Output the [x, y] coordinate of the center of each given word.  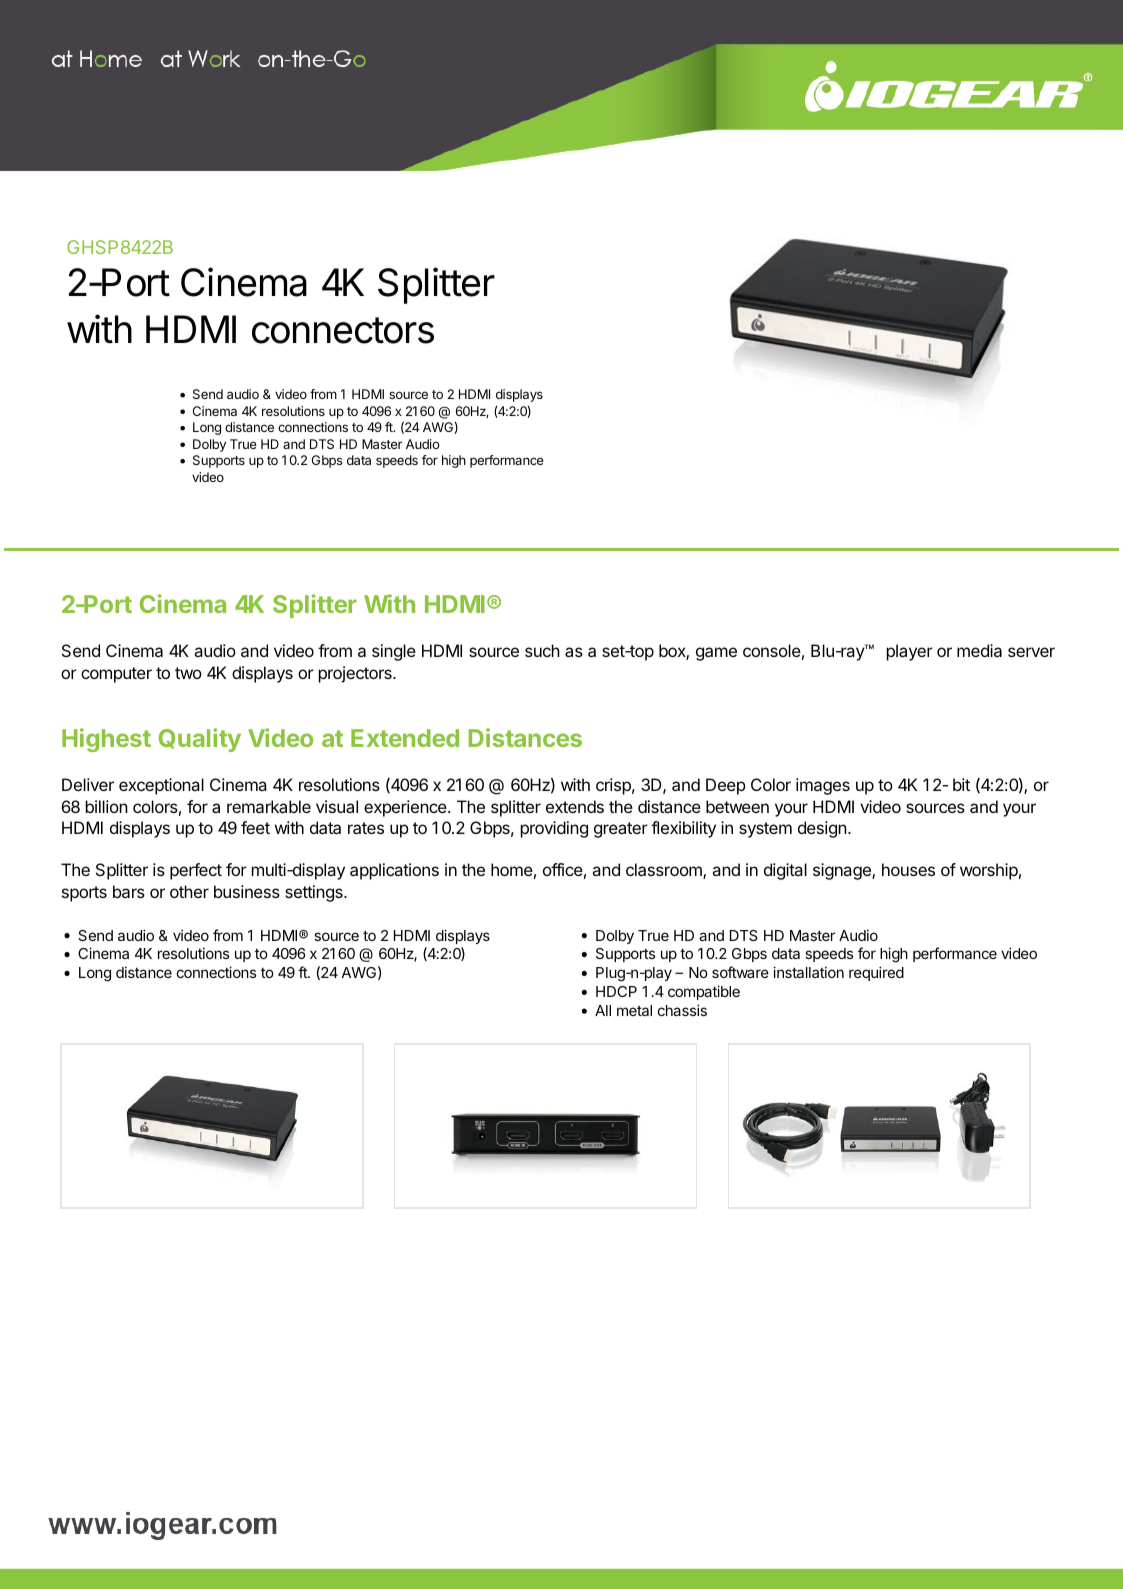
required [876, 973]
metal [634, 1010]
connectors [343, 330]
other [189, 891]
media [979, 650]
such [542, 650]
